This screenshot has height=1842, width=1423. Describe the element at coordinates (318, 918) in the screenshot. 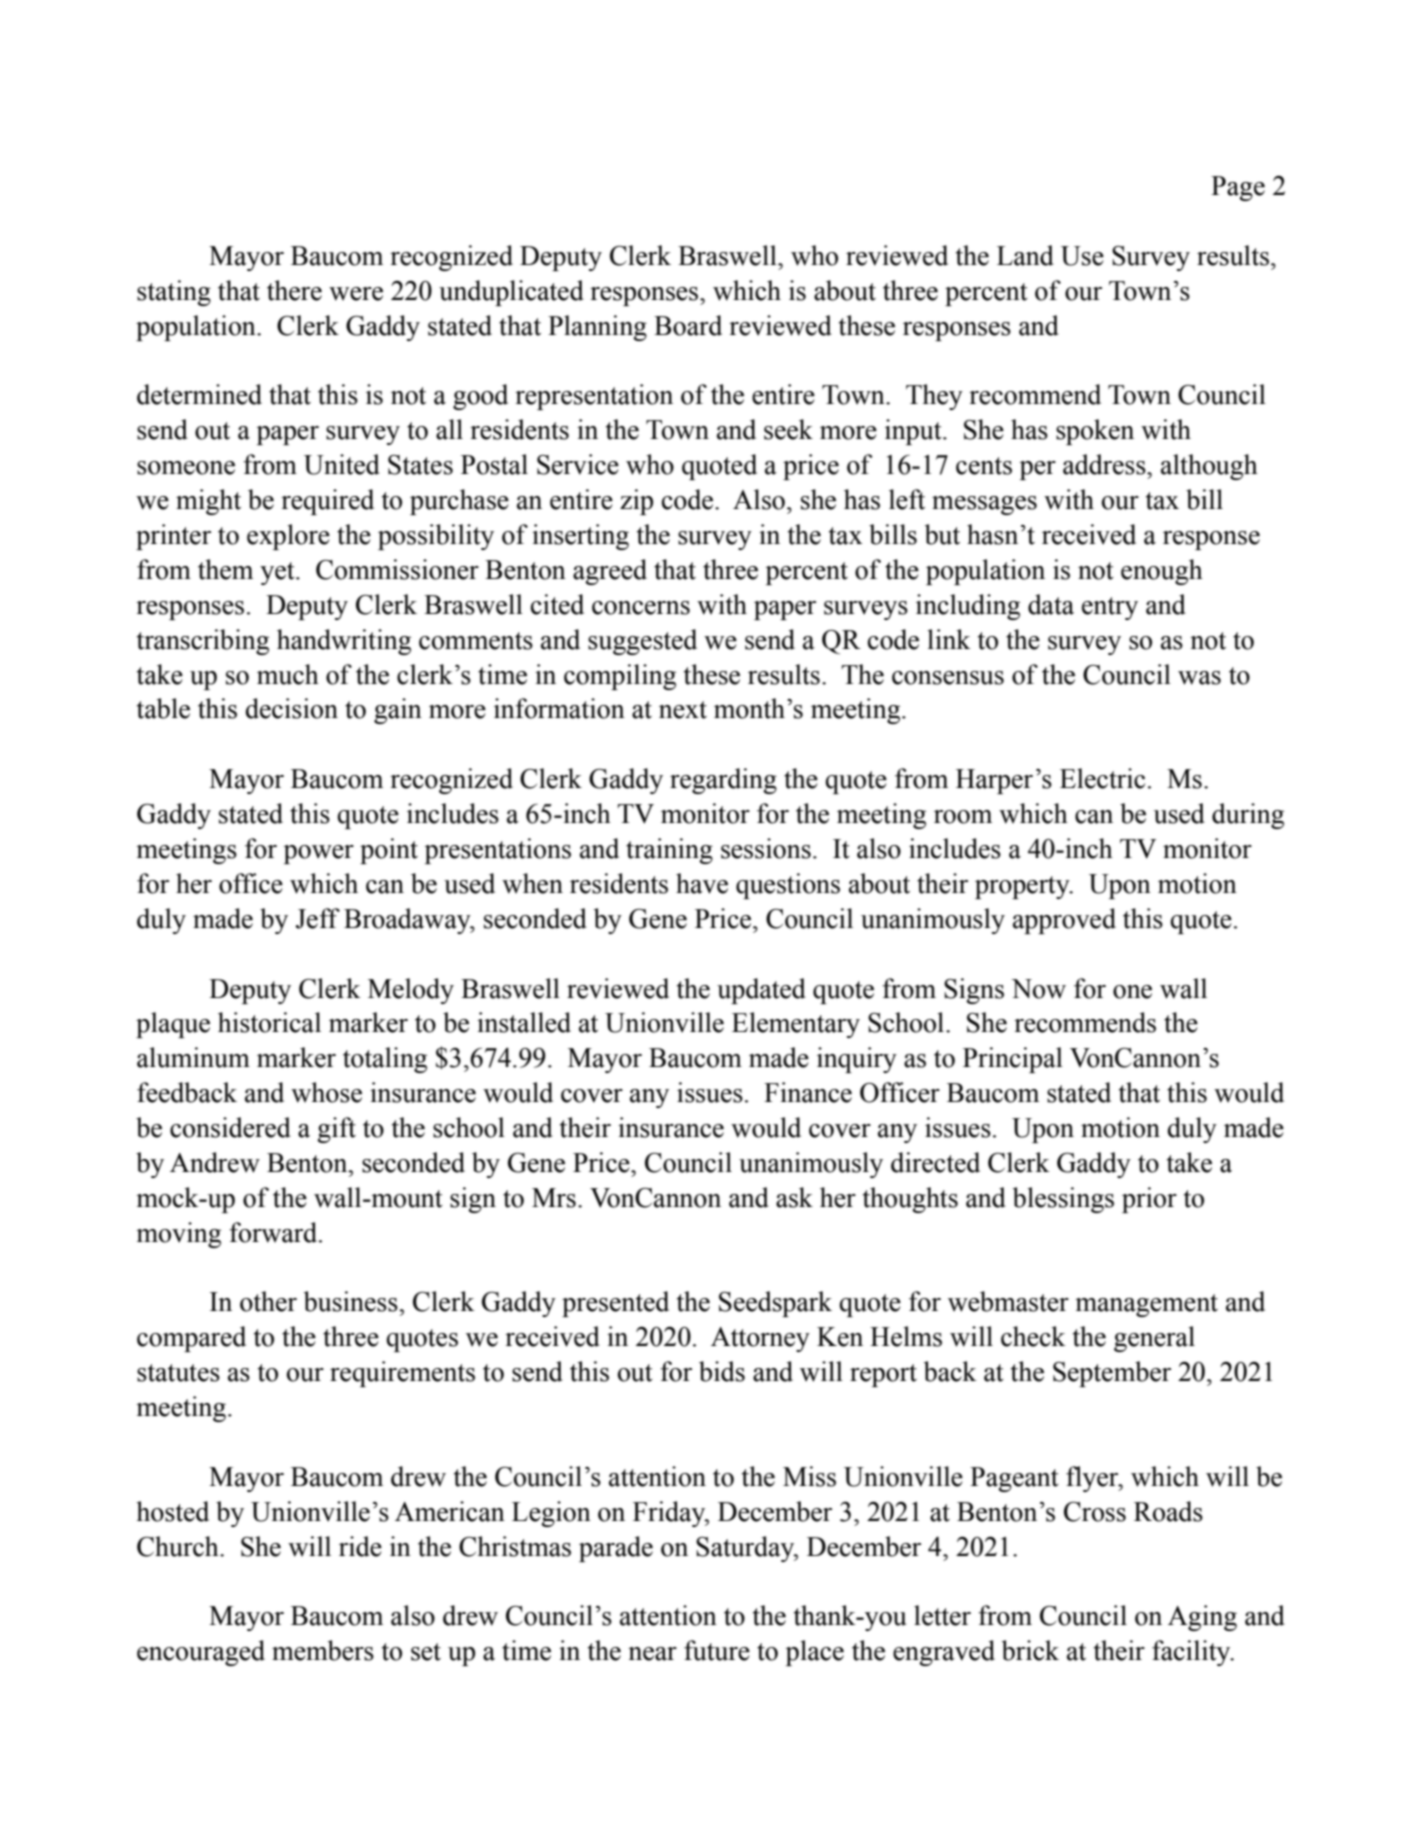

I see `Jeff` at that location.
